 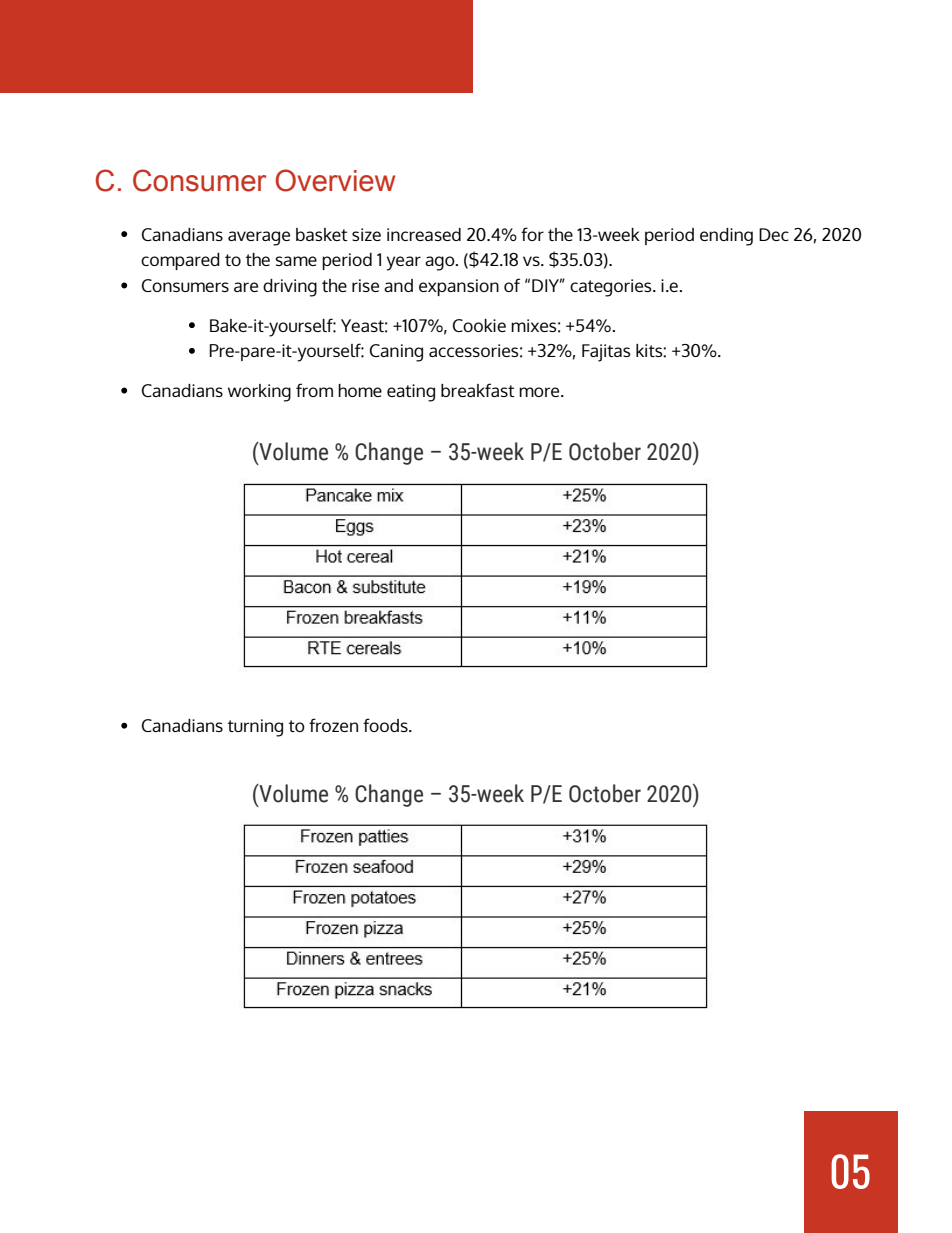 What do you see at coordinates (532, 234) in the screenshot?
I see `for` at bounding box center [532, 234].
